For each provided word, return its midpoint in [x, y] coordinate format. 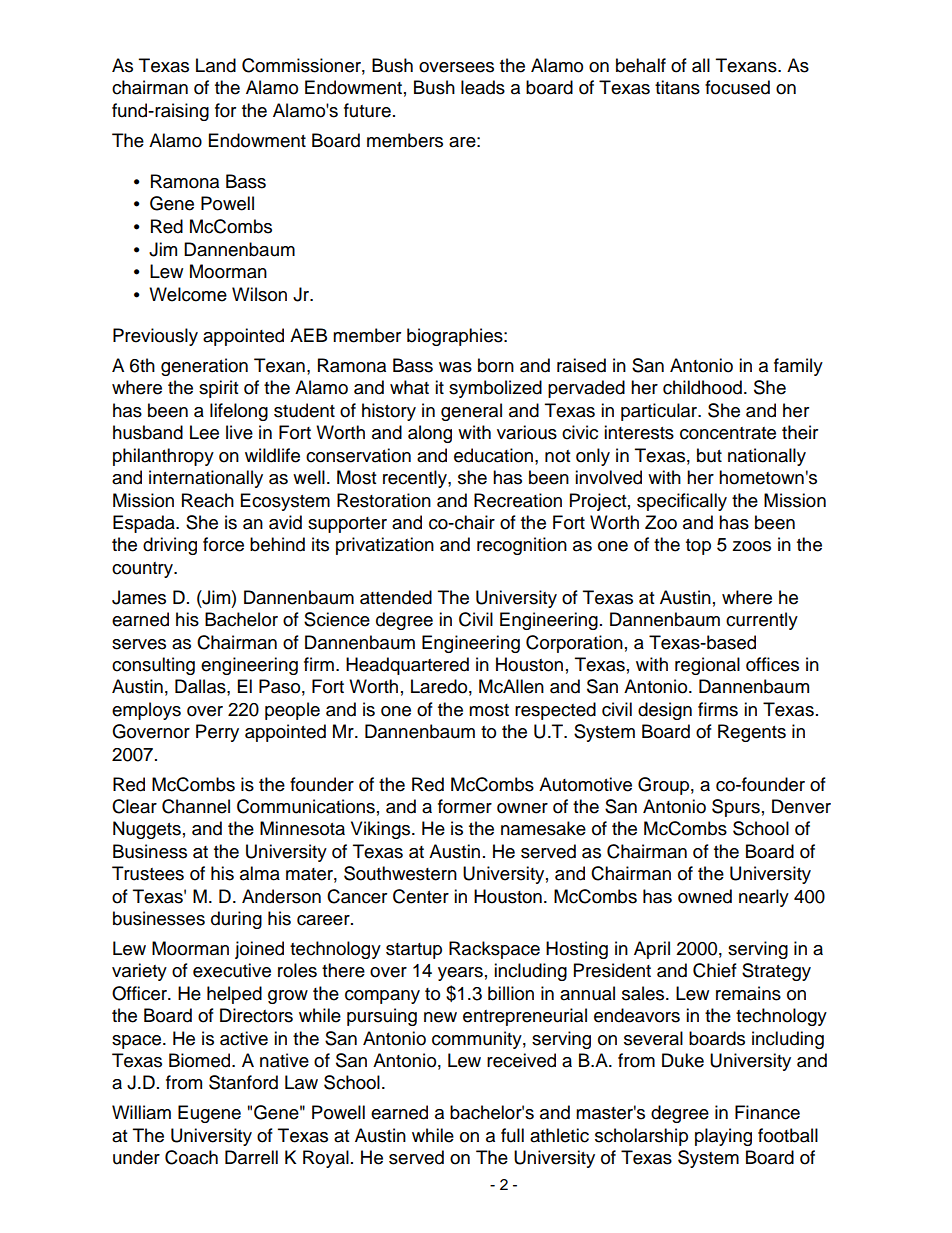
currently [762, 621]
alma [260, 873]
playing [723, 1137]
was [455, 367]
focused [737, 87]
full [512, 1135]
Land [216, 65]
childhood [702, 387]
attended [396, 597]
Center [421, 896]
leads [483, 87]
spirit [218, 389]
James [139, 597]
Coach [191, 1157]
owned [705, 896]
